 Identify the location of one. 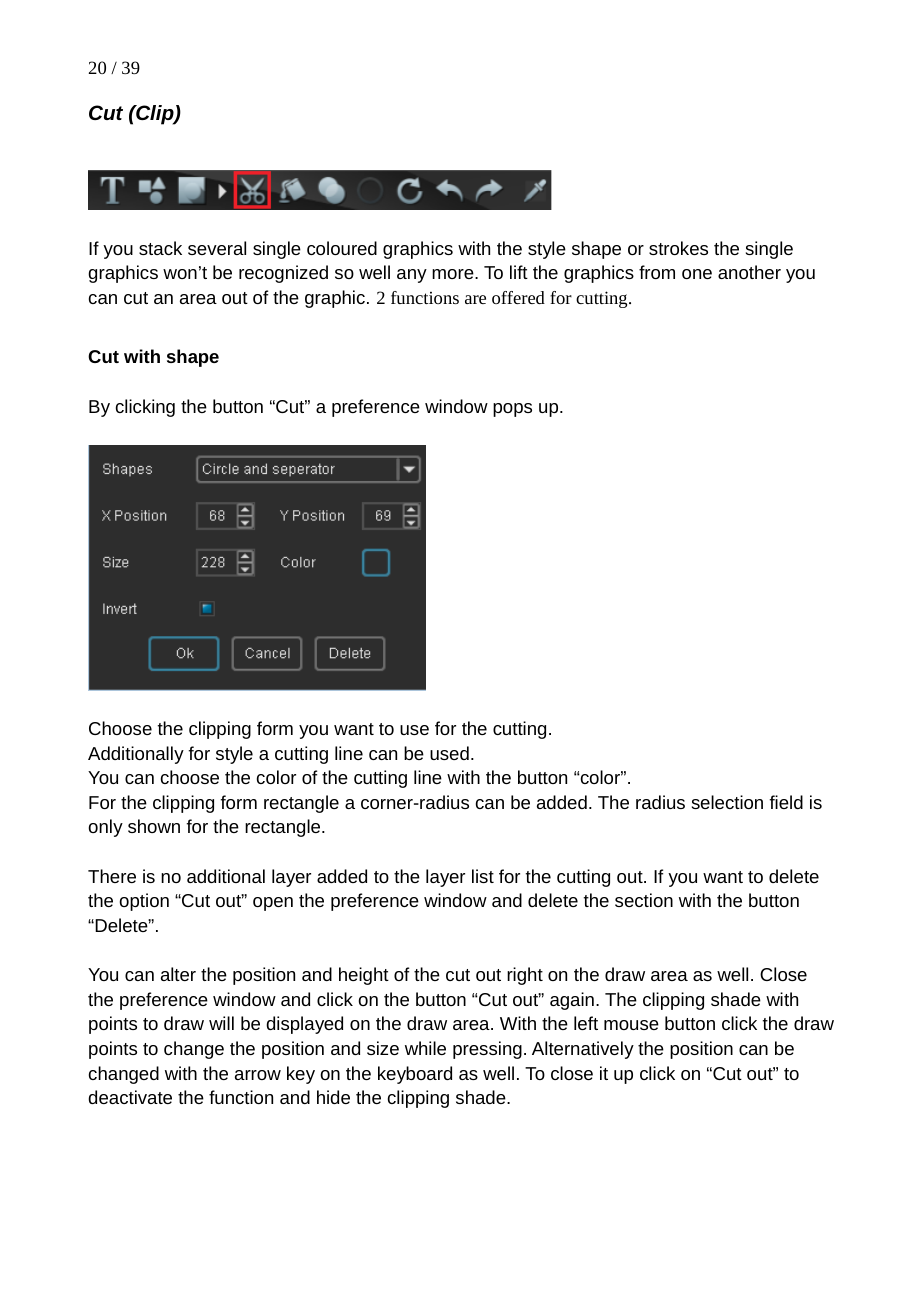
(697, 274).
